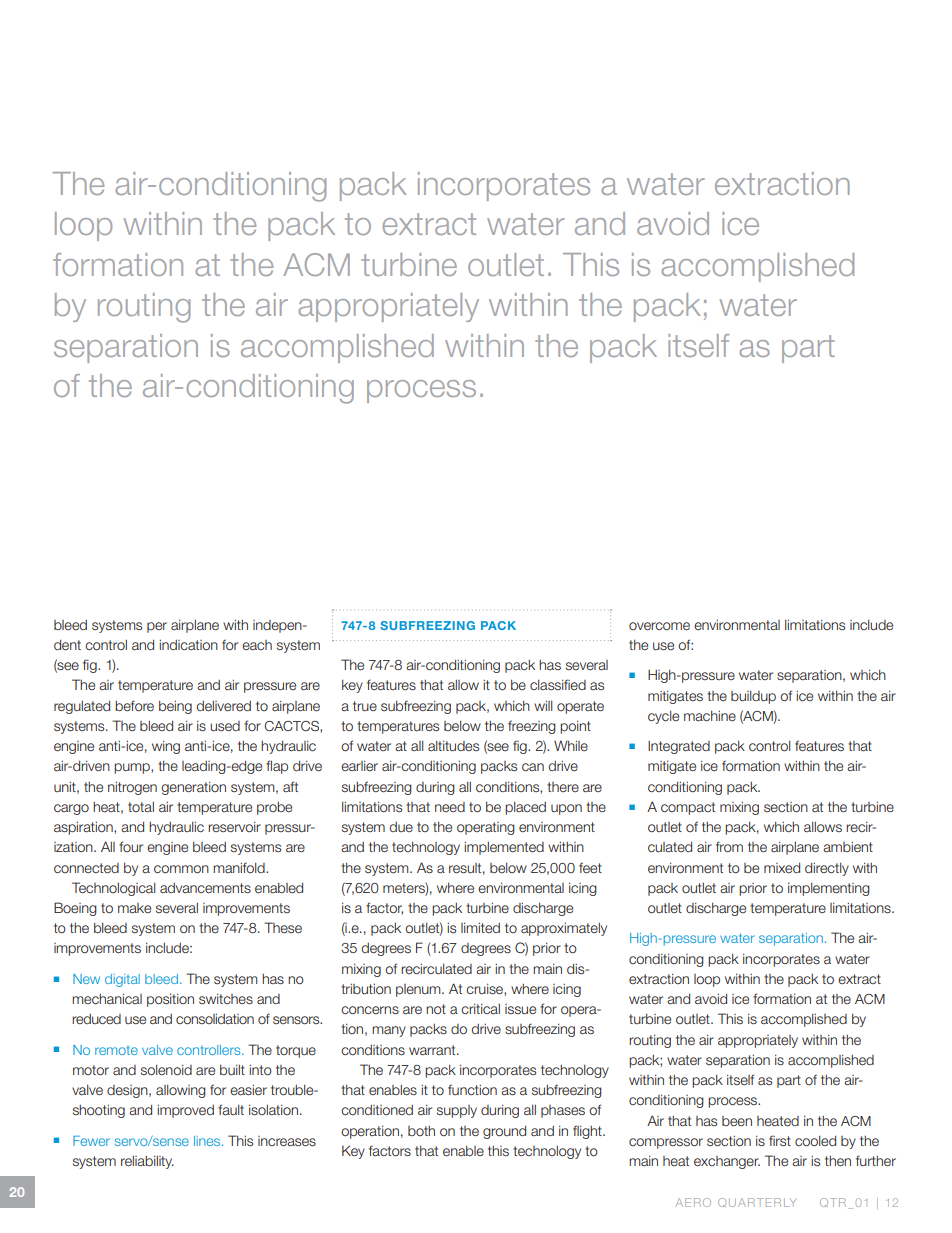  What do you see at coordinates (558, 684) in the screenshot?
I see `classified` at bounding box center [558, 684].
